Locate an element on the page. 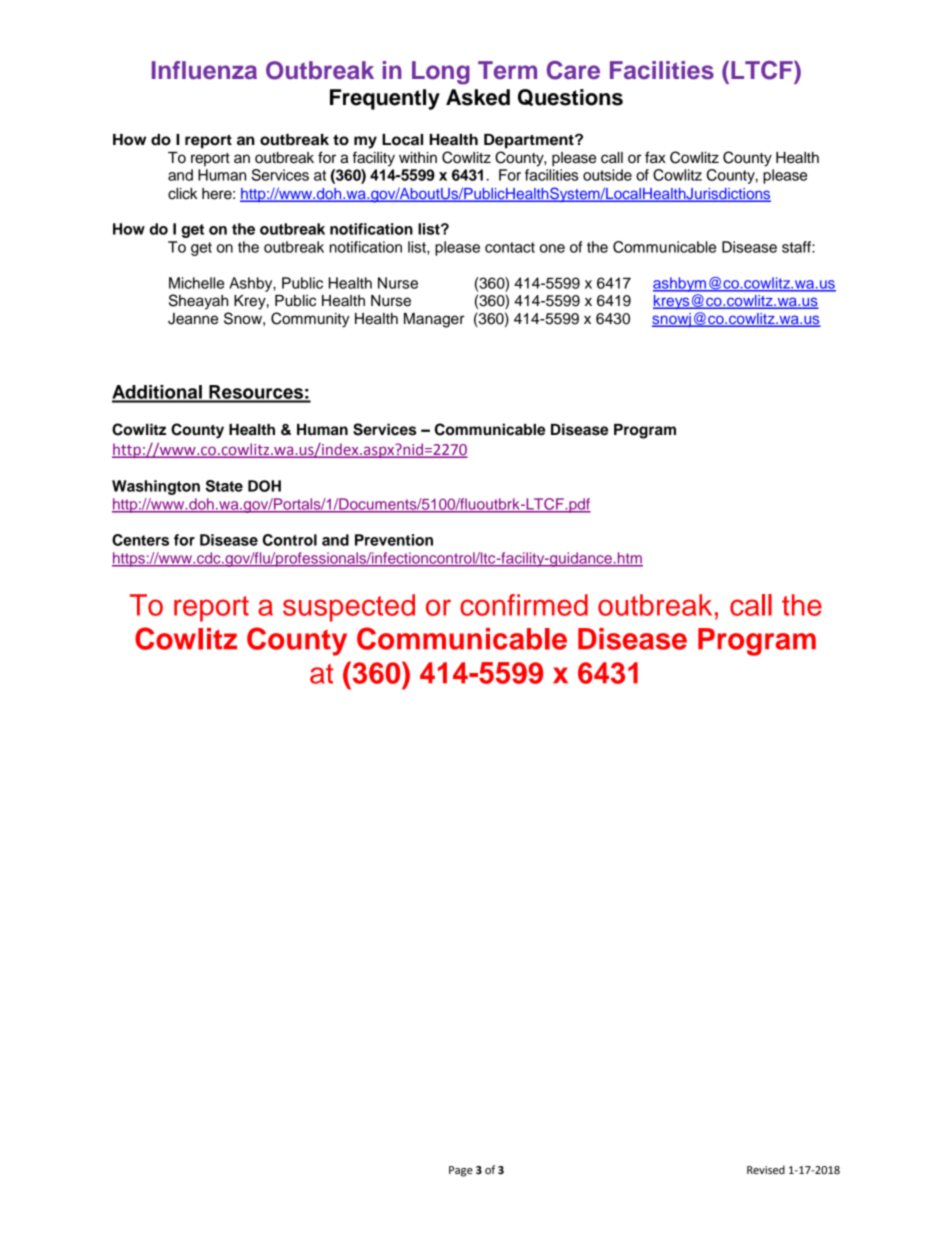 This document has width=952, height=1233. confirmed is located at coordinates (524, 605).
